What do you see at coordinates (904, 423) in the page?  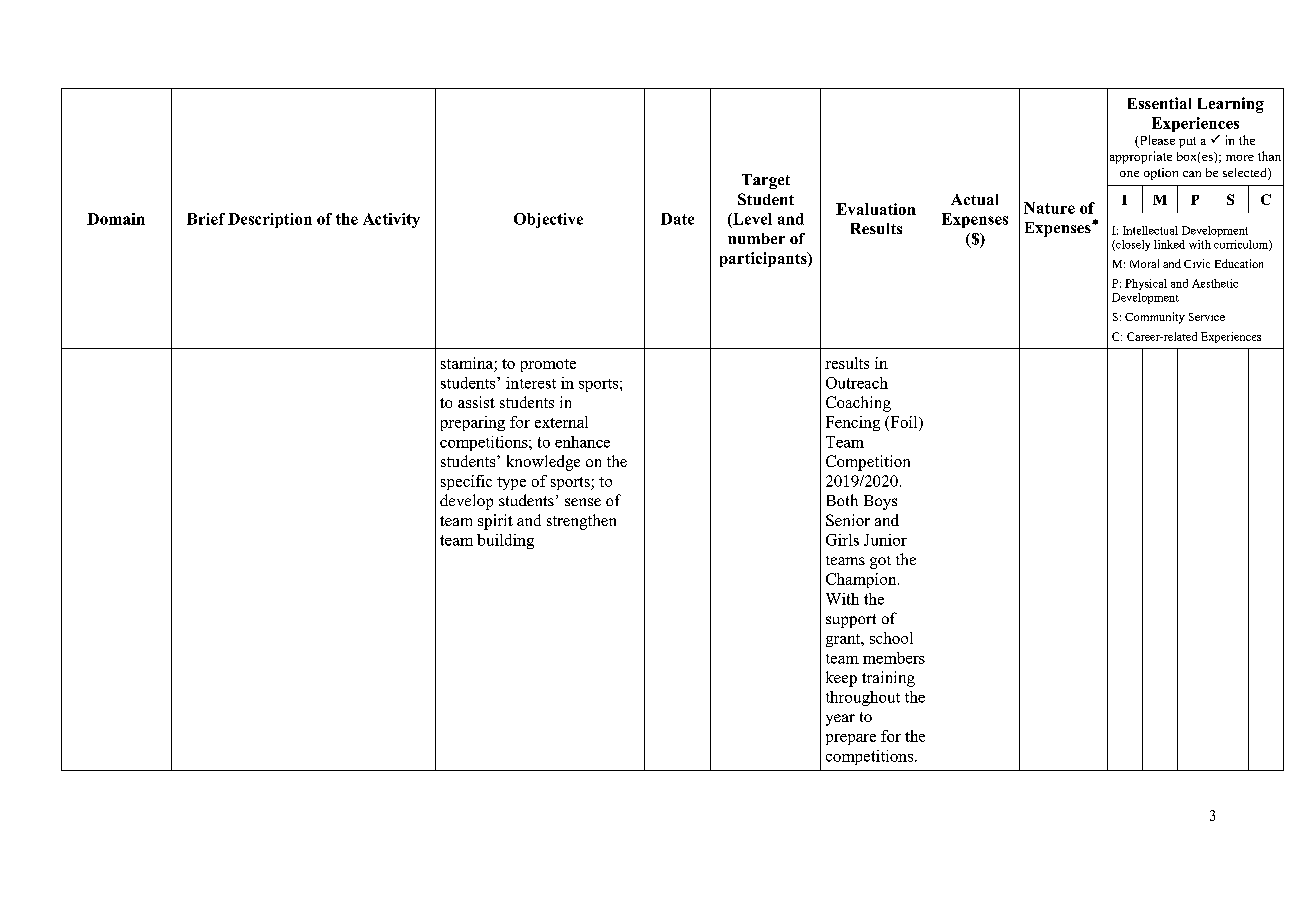 I see `Foil` at bounding box center [904, 423].
